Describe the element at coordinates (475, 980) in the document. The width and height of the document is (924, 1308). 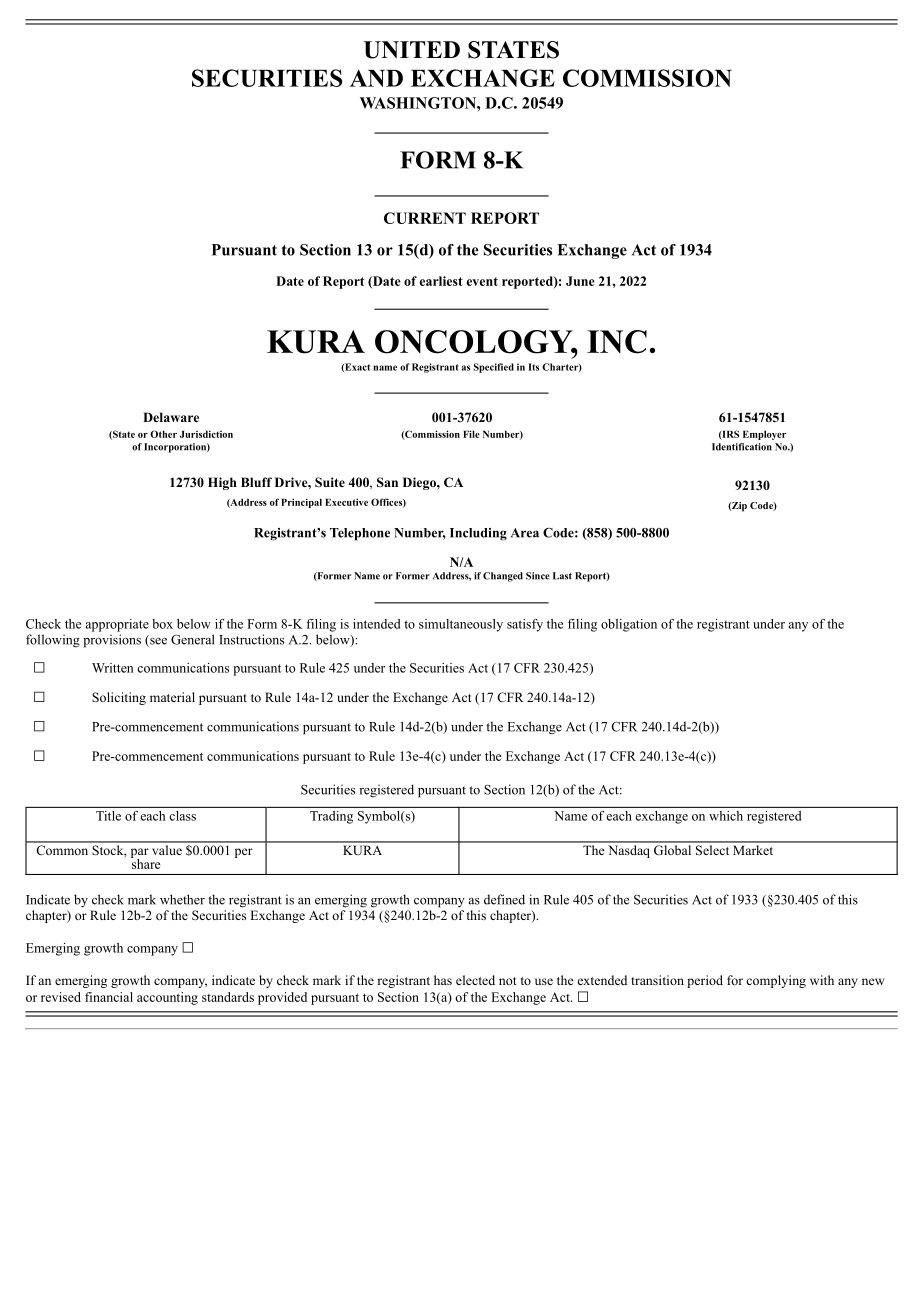
I see `elected` at that location.
